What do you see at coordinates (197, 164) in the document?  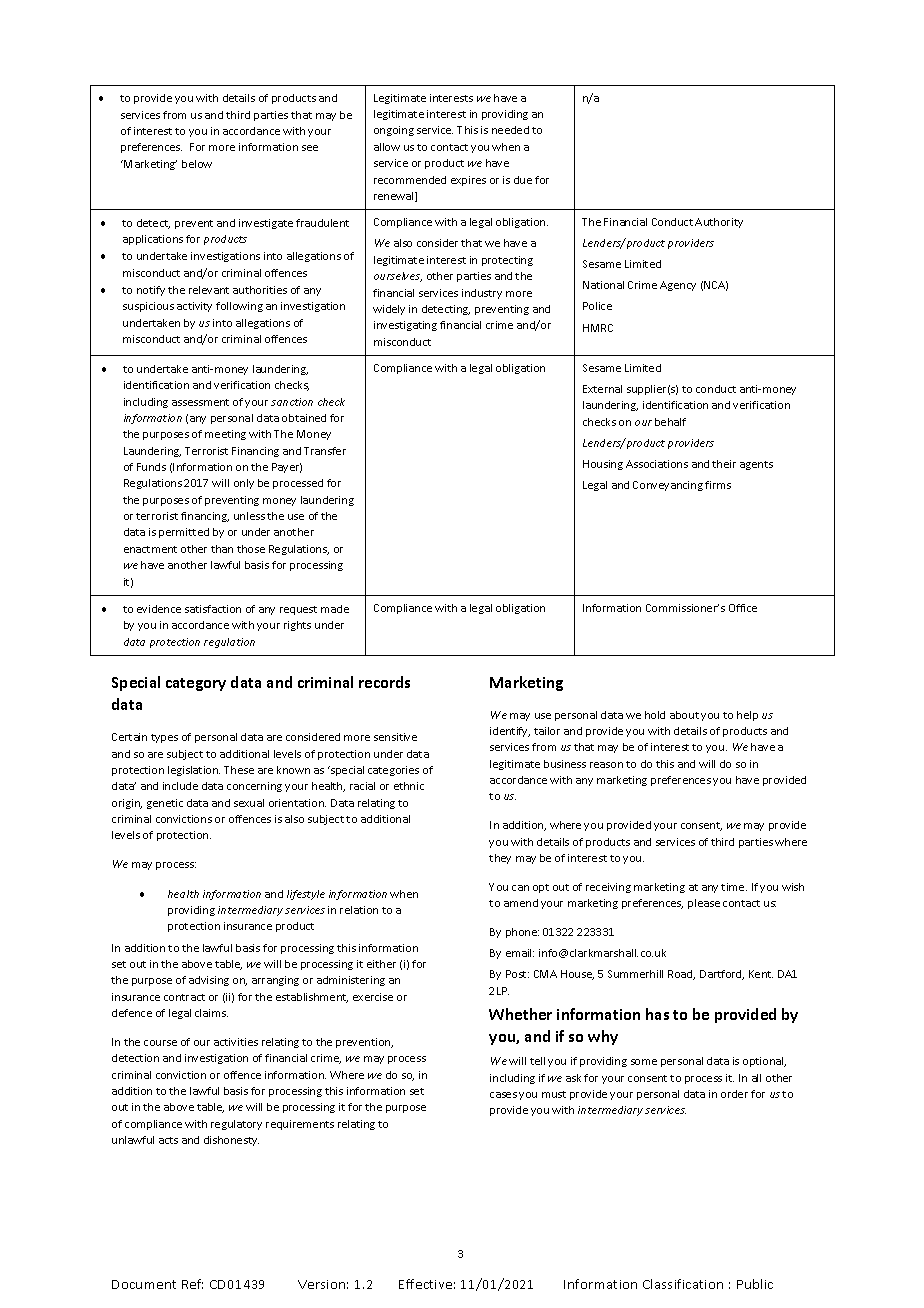 I see `below` at bounding box center [197, 164].
